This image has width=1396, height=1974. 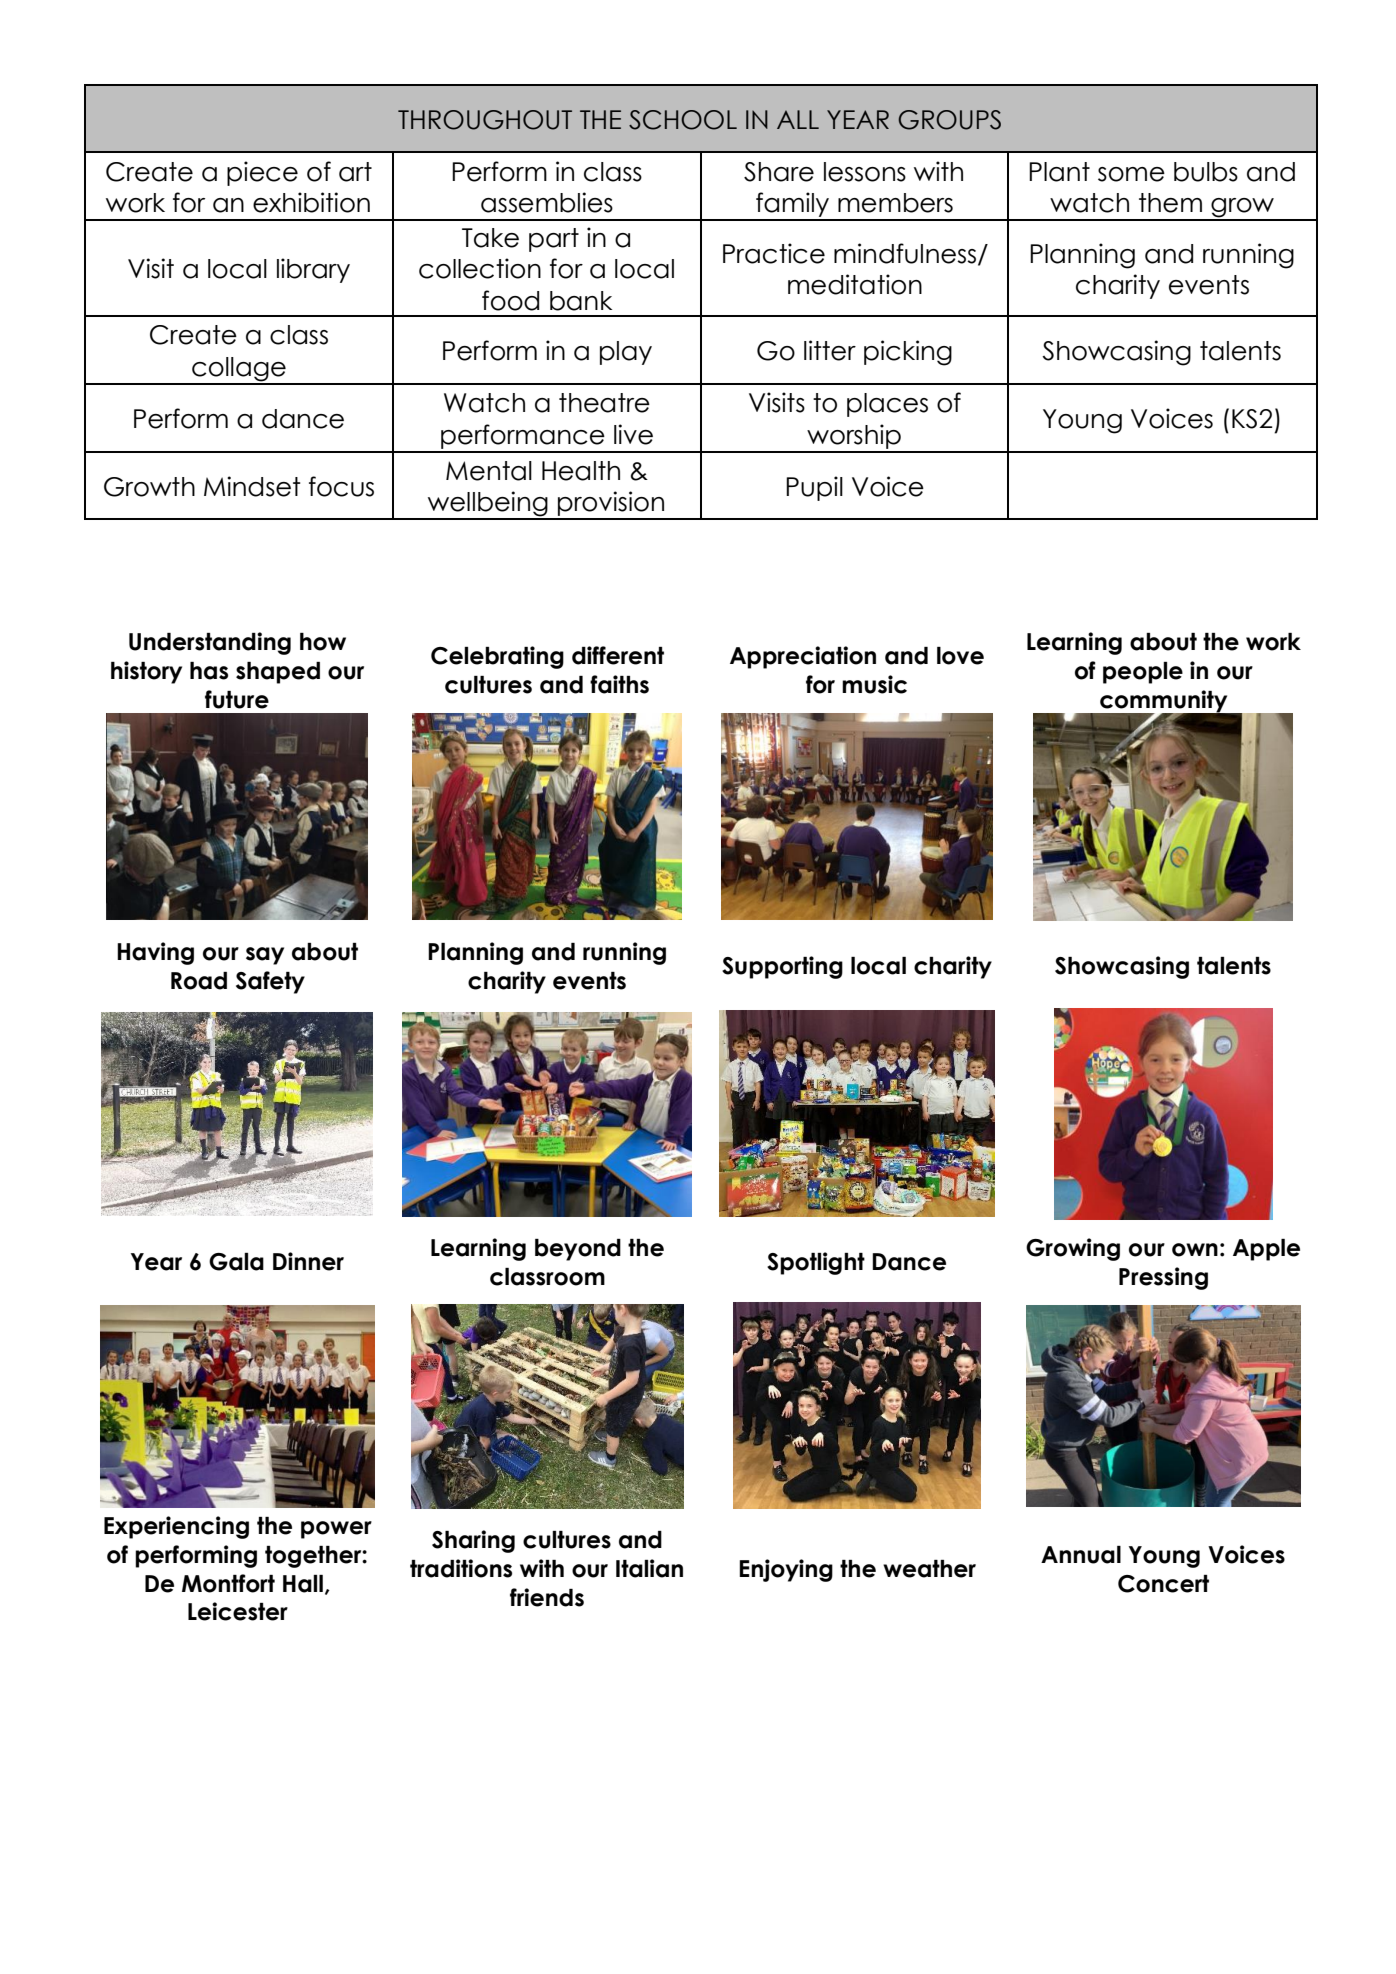 What do you see at coordinates (1163, 1584) in the image?
I see `Concert` at bounding box center [1163, 1584].
